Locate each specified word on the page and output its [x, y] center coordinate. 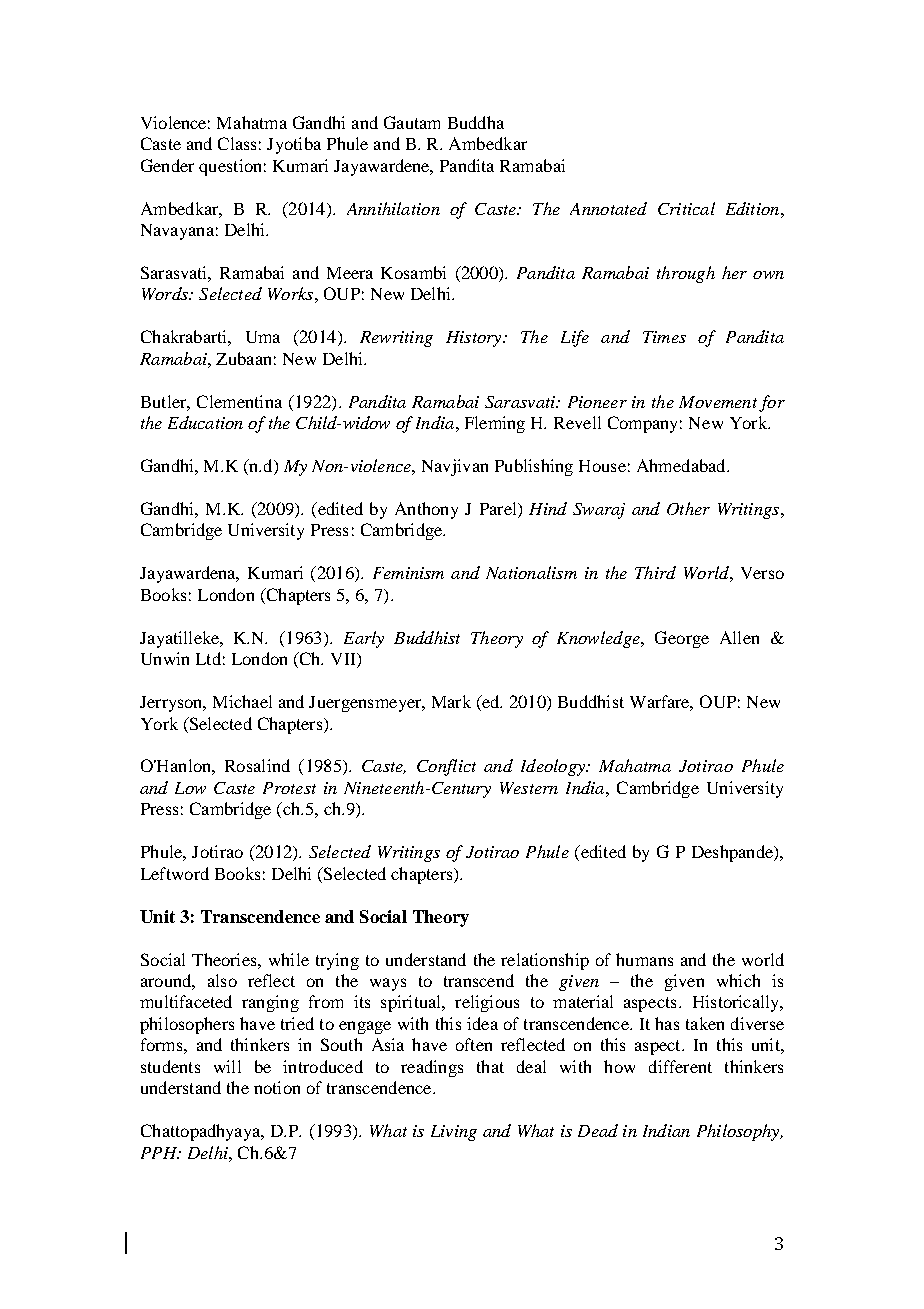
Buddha [476, 122]
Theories [225, 959]
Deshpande [733, 853]
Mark [451, 701]
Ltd [208, 658]
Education [205, 422]
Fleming [495, 424]
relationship [545, 961]
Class [237, 143]
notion [277, 1087]
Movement [718, 402]
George [682, 639]
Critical [686, 208]
